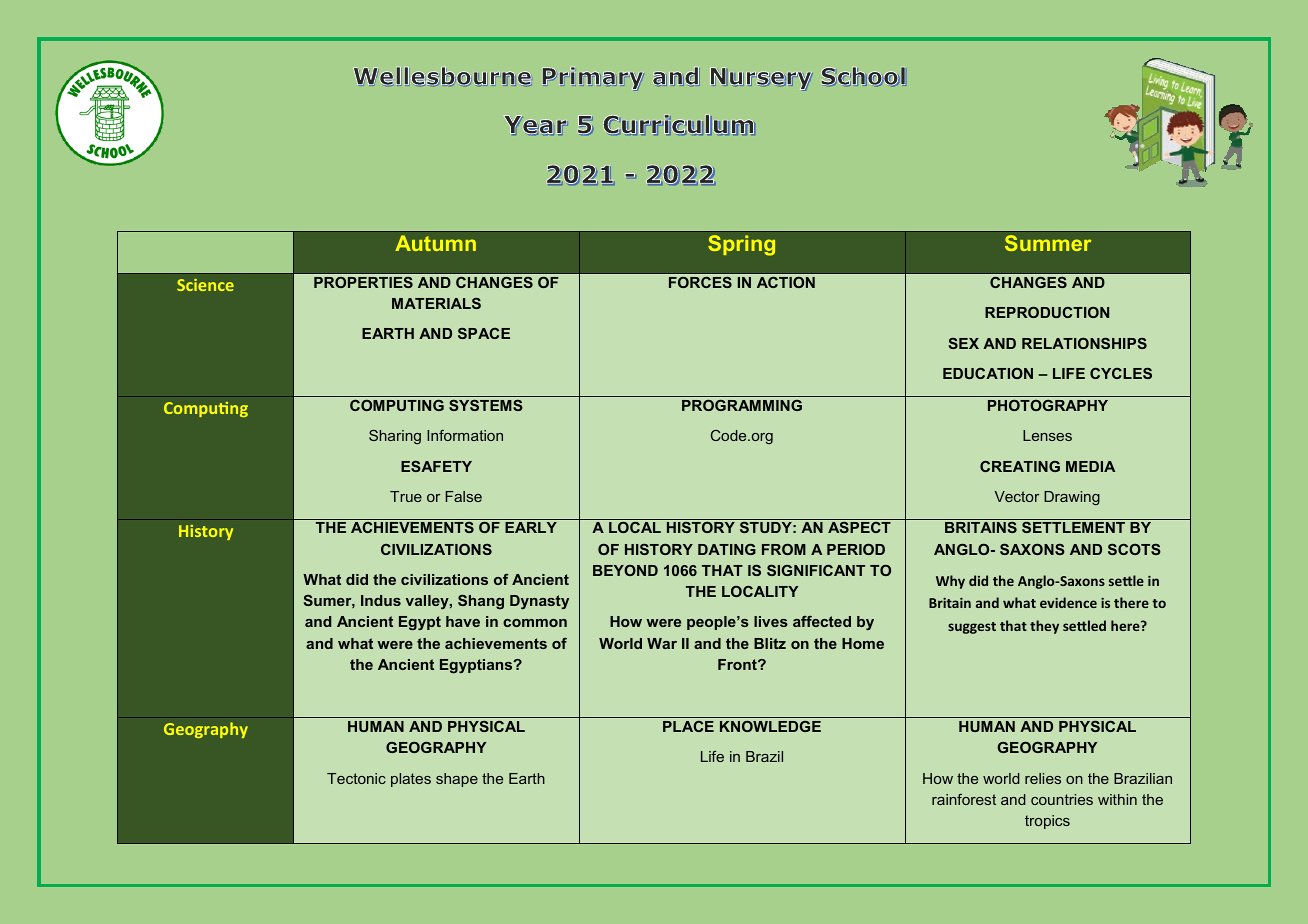  I want to click on they, so click(1044, 627).
